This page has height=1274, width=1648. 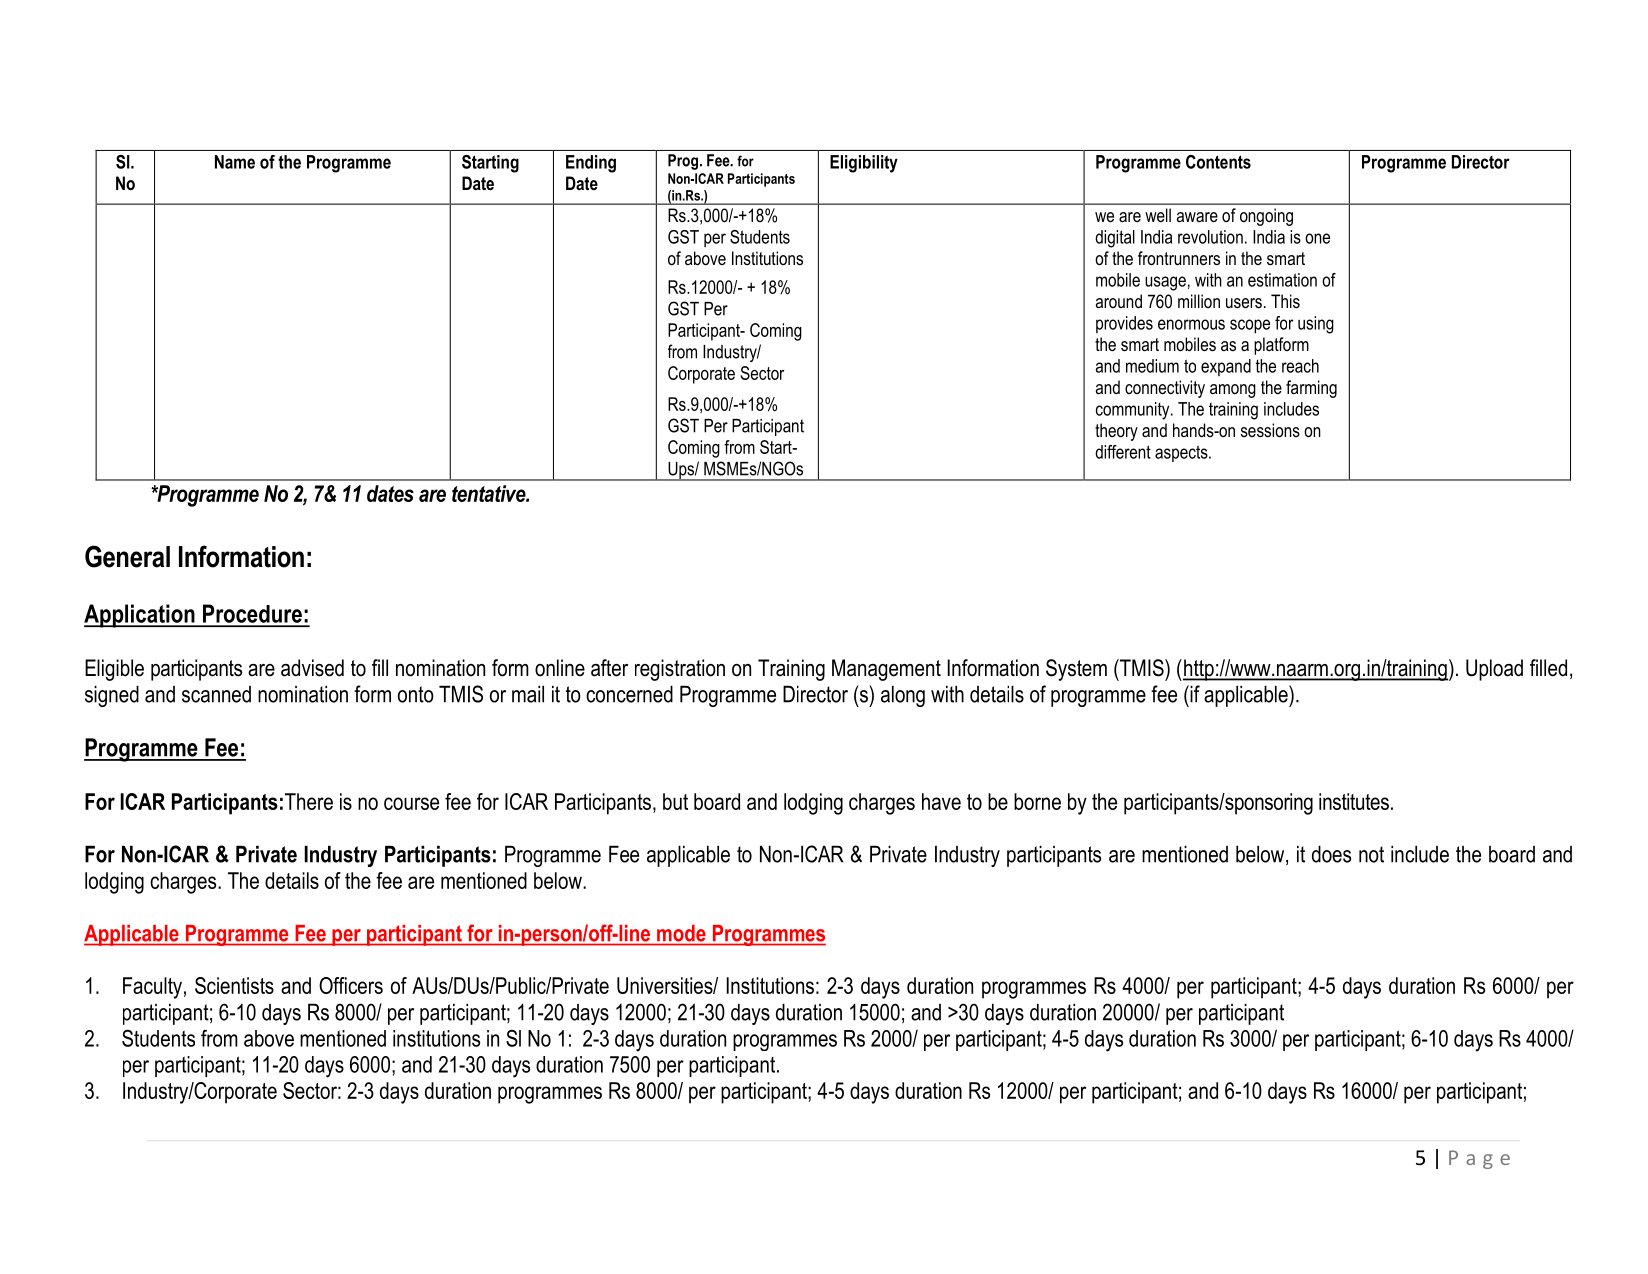 I want to click on sessions, so click(x=1270, y=430).
